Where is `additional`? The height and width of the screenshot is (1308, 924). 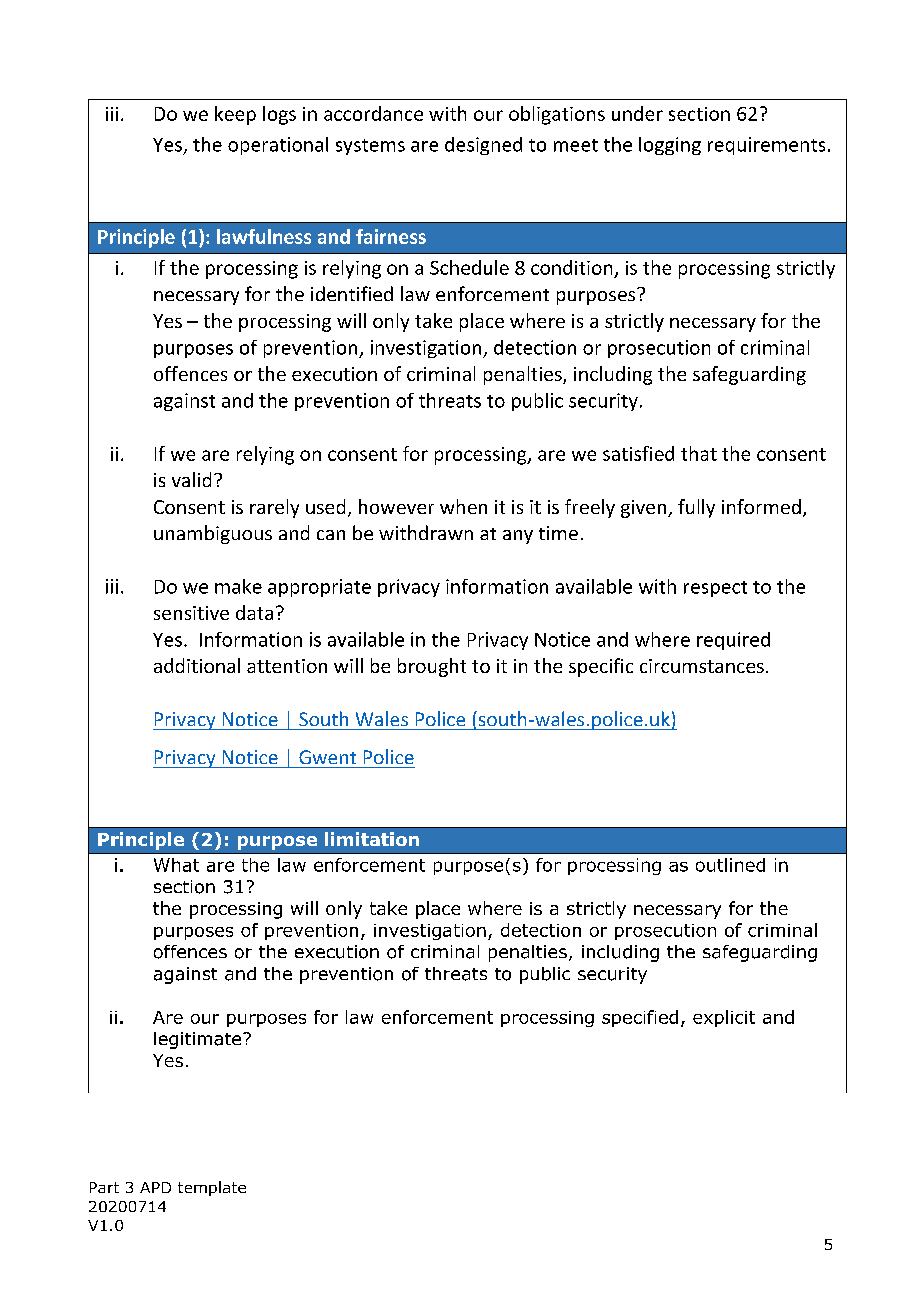
additional is located at coordinates (197, 665).
